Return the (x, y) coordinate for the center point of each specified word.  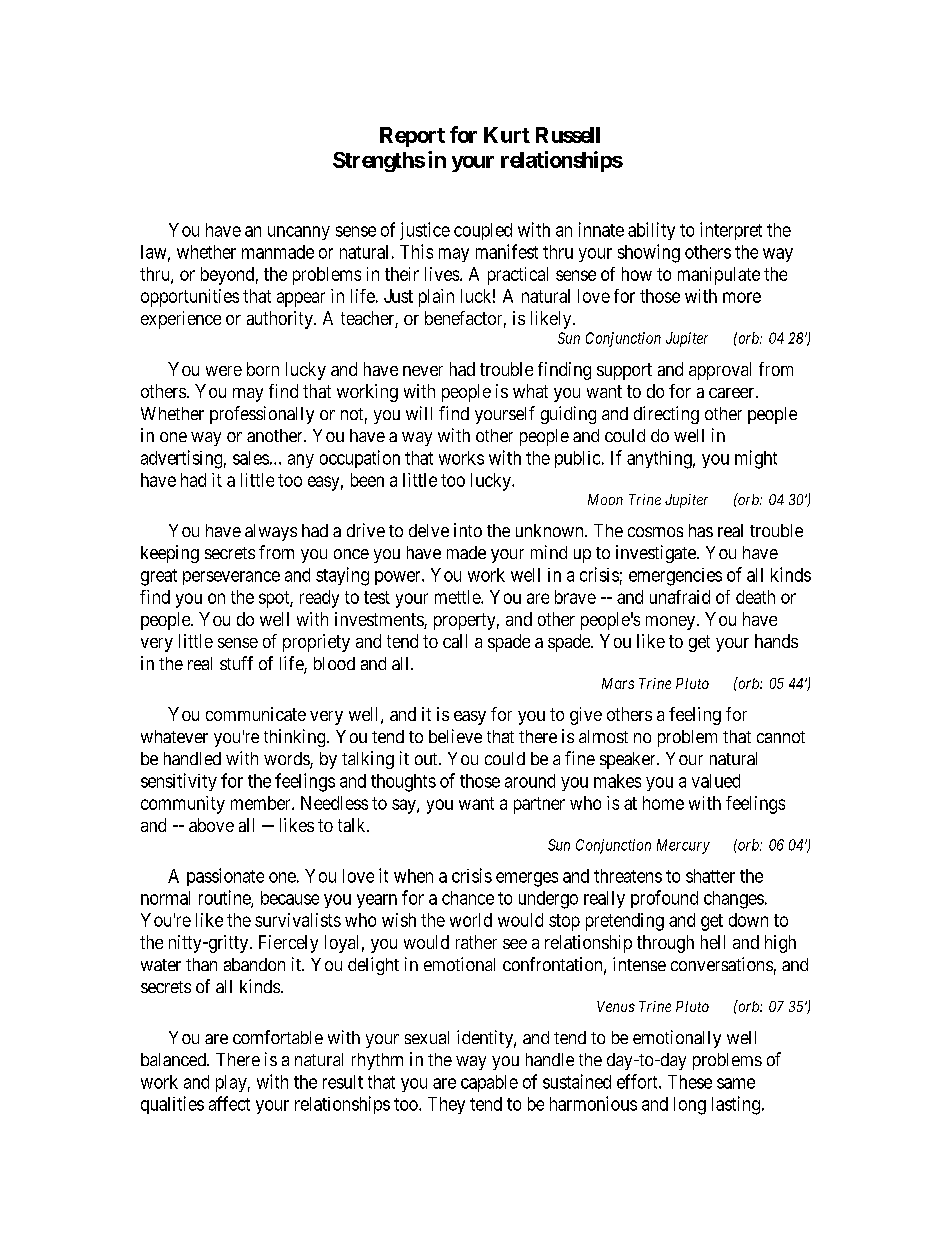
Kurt (507, 135)
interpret (731, 231)
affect (229, 1103)
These (690, 1082)
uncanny (299, 233)
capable (489, 1083)
